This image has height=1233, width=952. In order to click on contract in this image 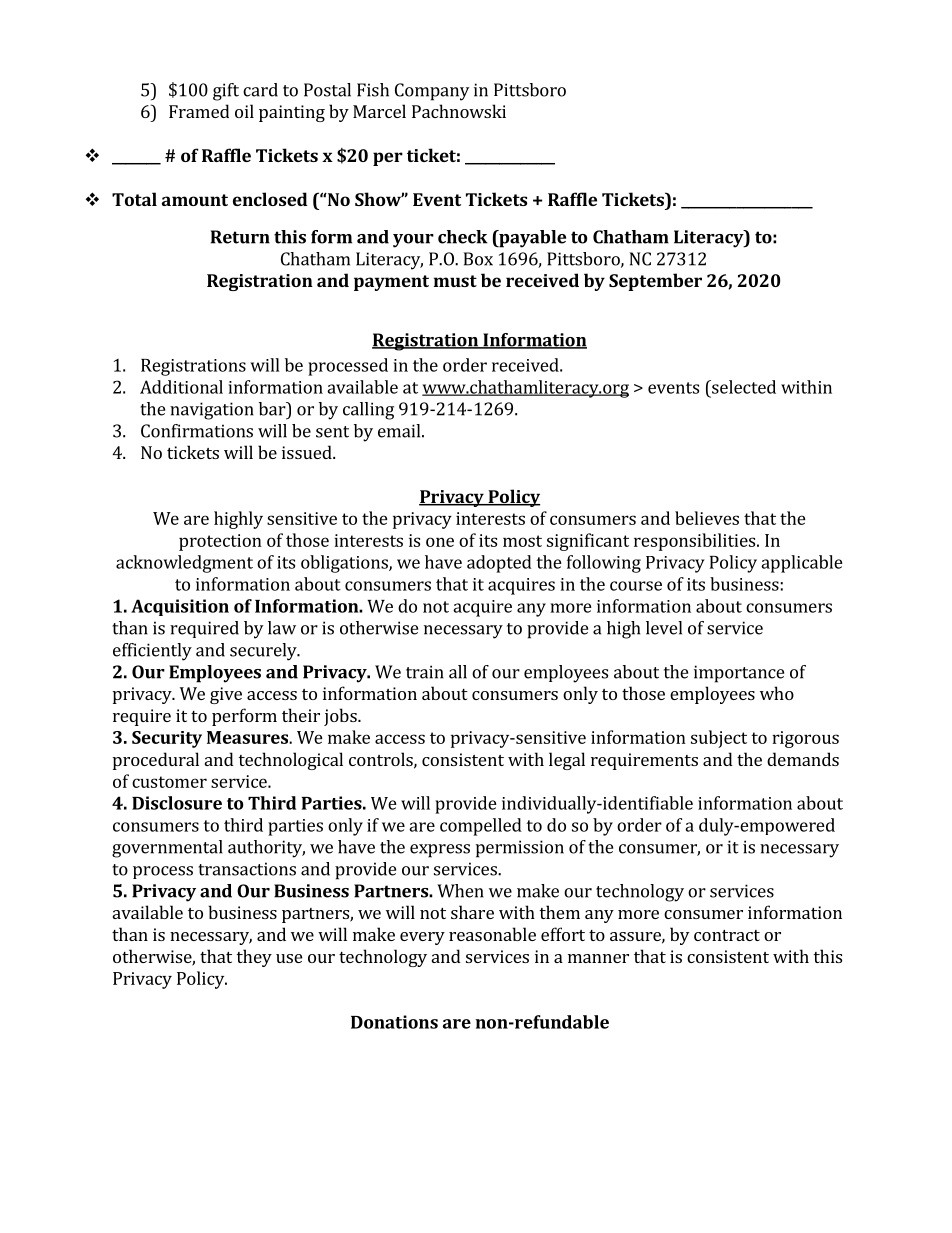, I will do `click(727, 935)`.
